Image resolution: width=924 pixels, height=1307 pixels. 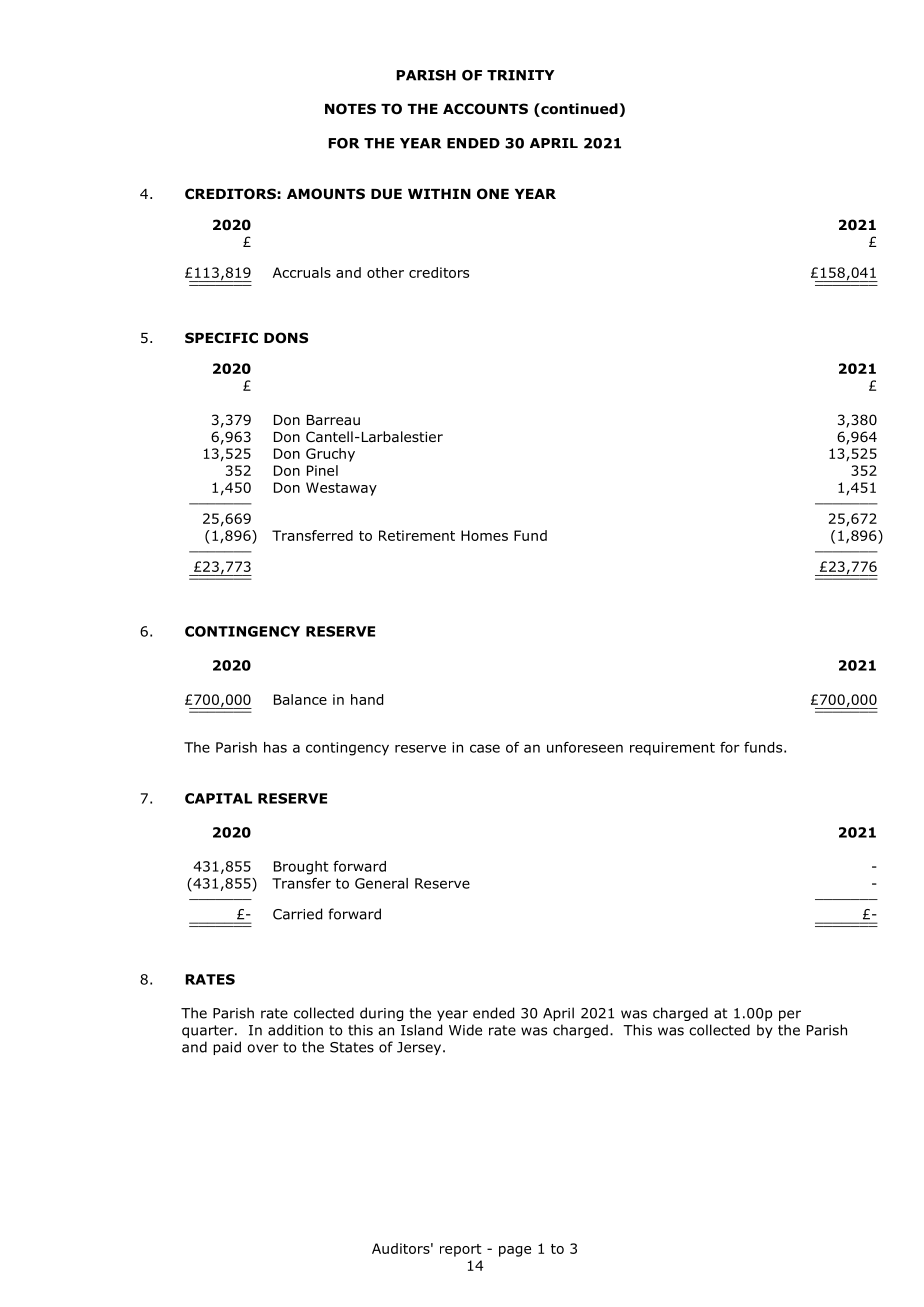 I want to click on requirement, so click(x=672, y=749).
